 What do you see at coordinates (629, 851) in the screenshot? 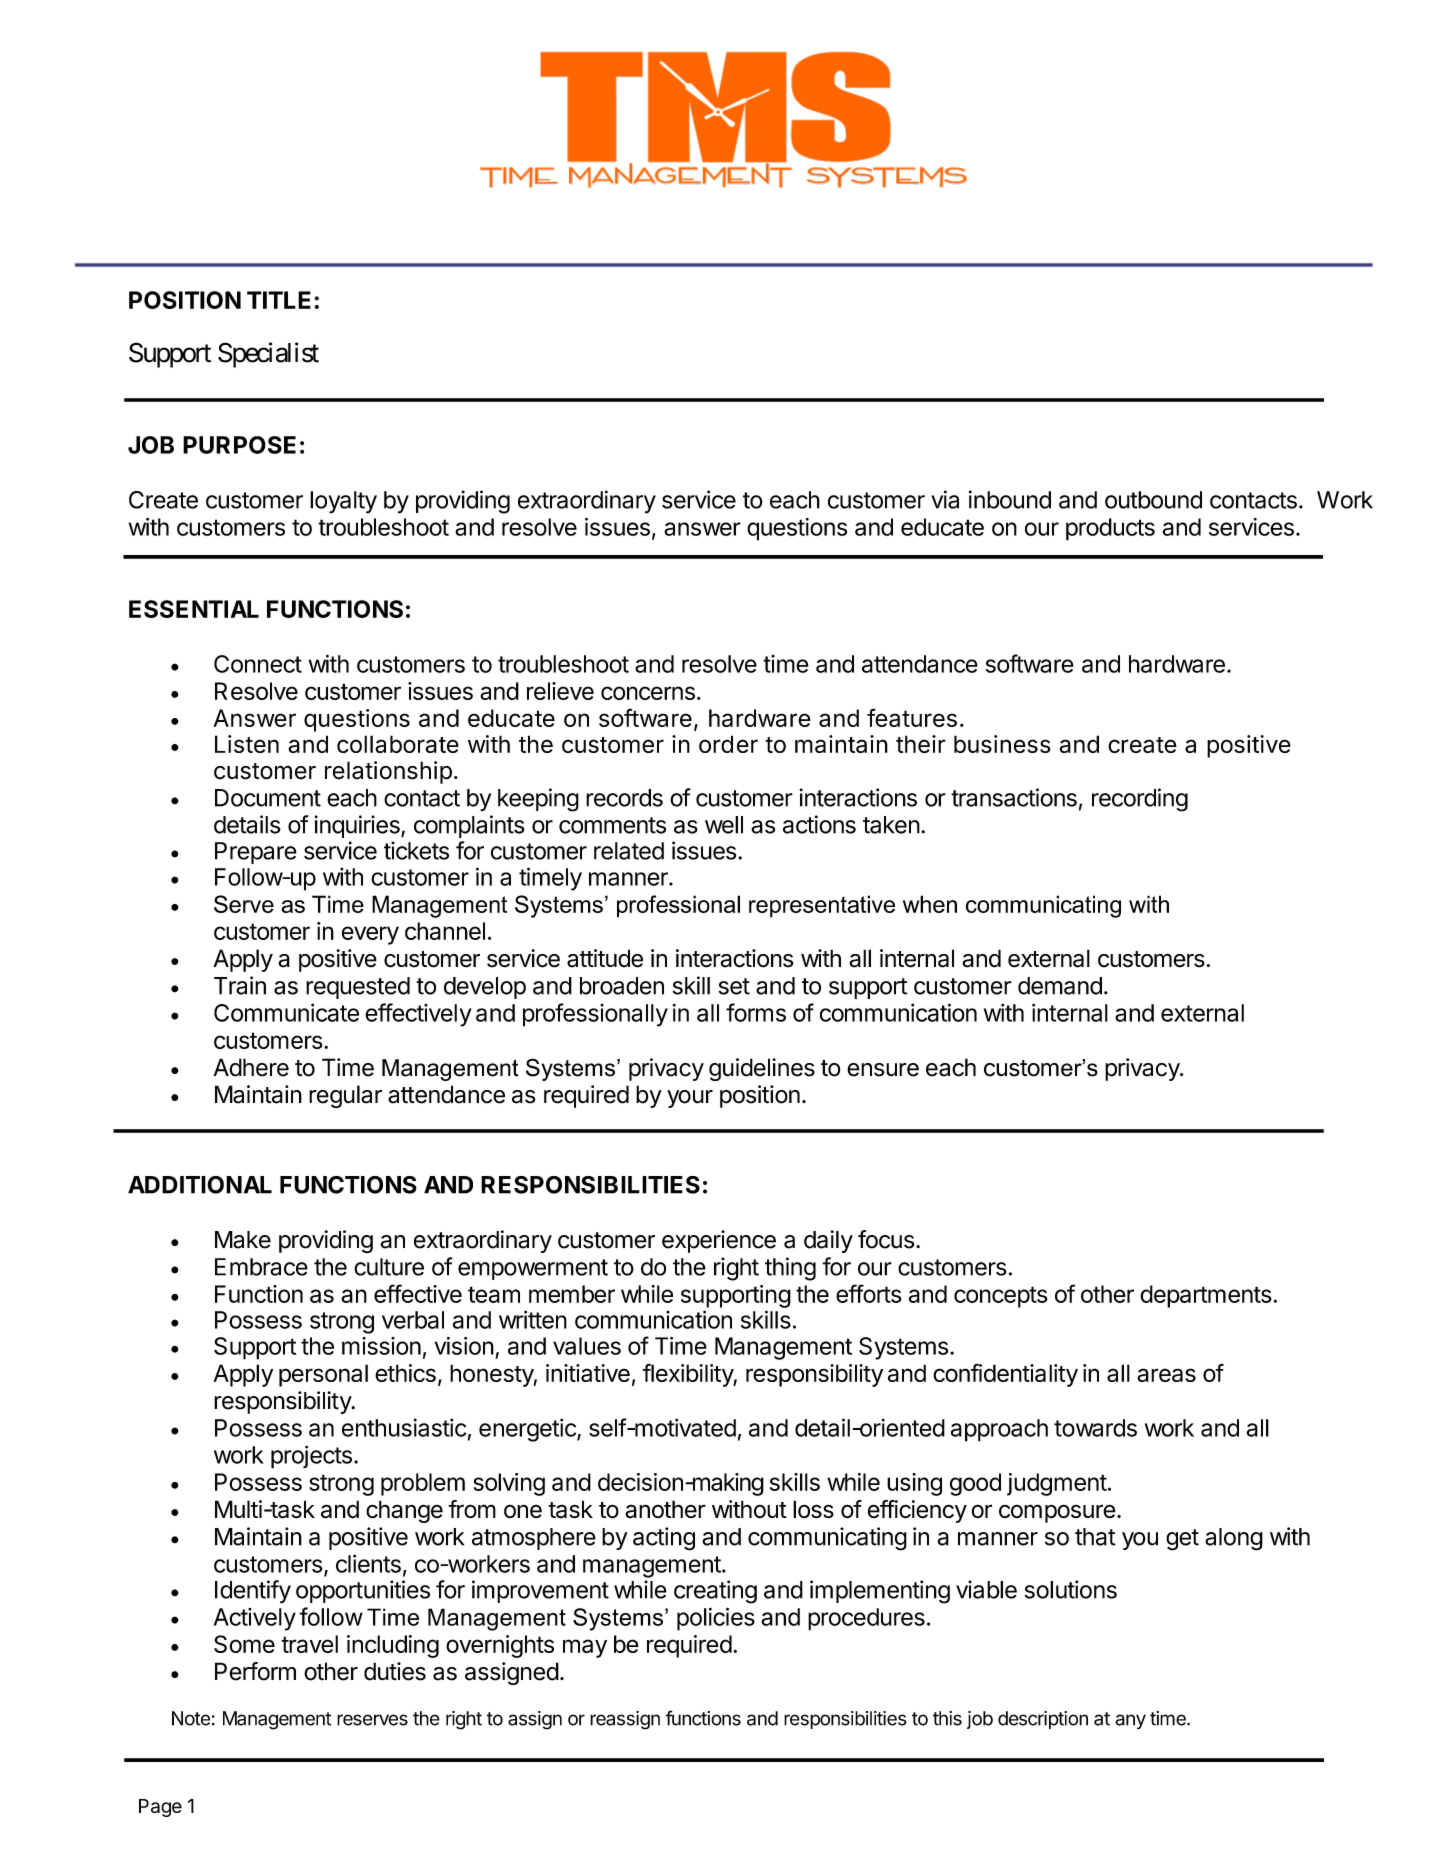
I see `related` at bounding box center [629, 851].
